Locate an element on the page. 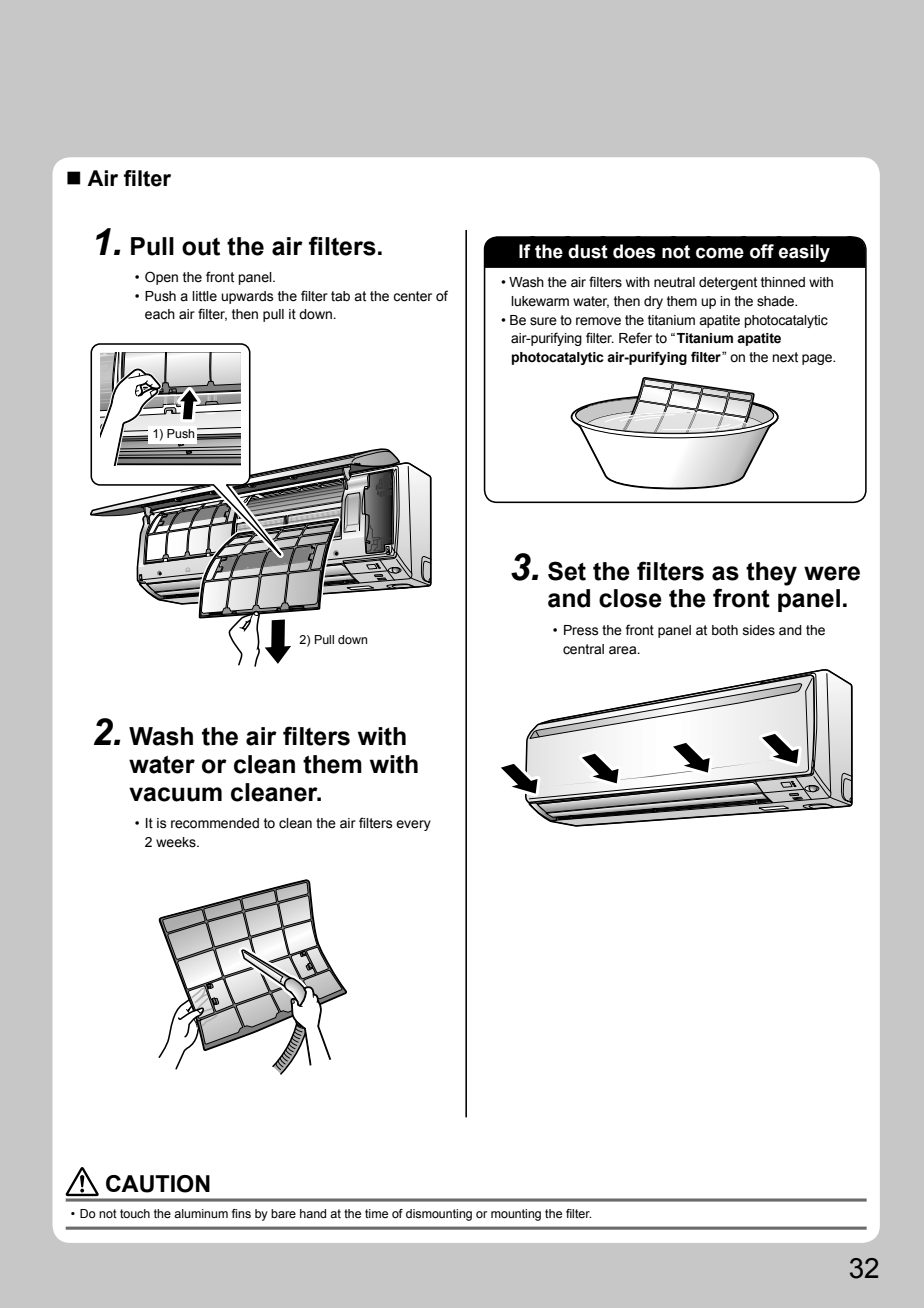 The height and width of the page is (1308, 924). aluminum is located at coordinates (201, 1213).
